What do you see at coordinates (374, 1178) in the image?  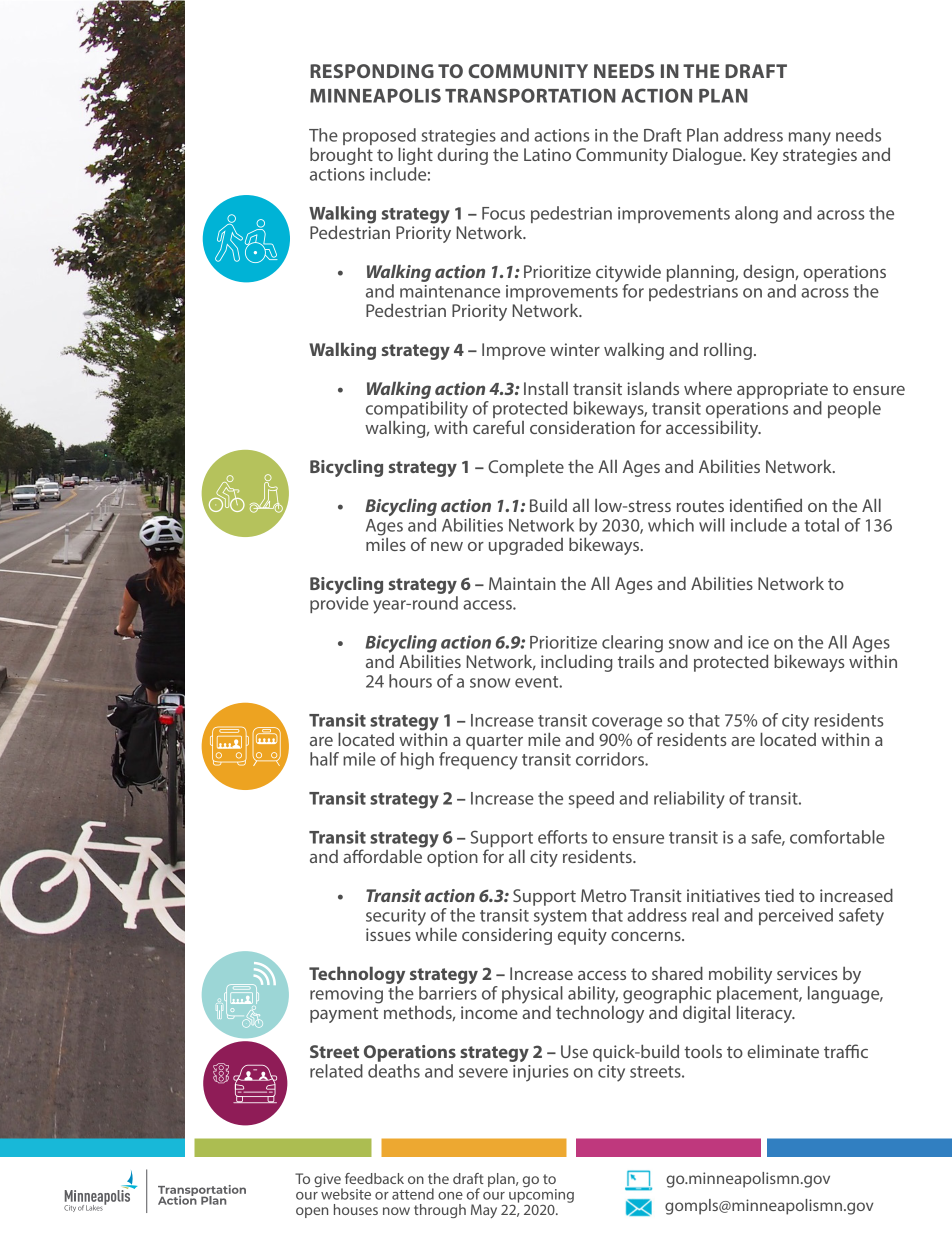 I see `feedback` at bounding box center [374, 1178].
